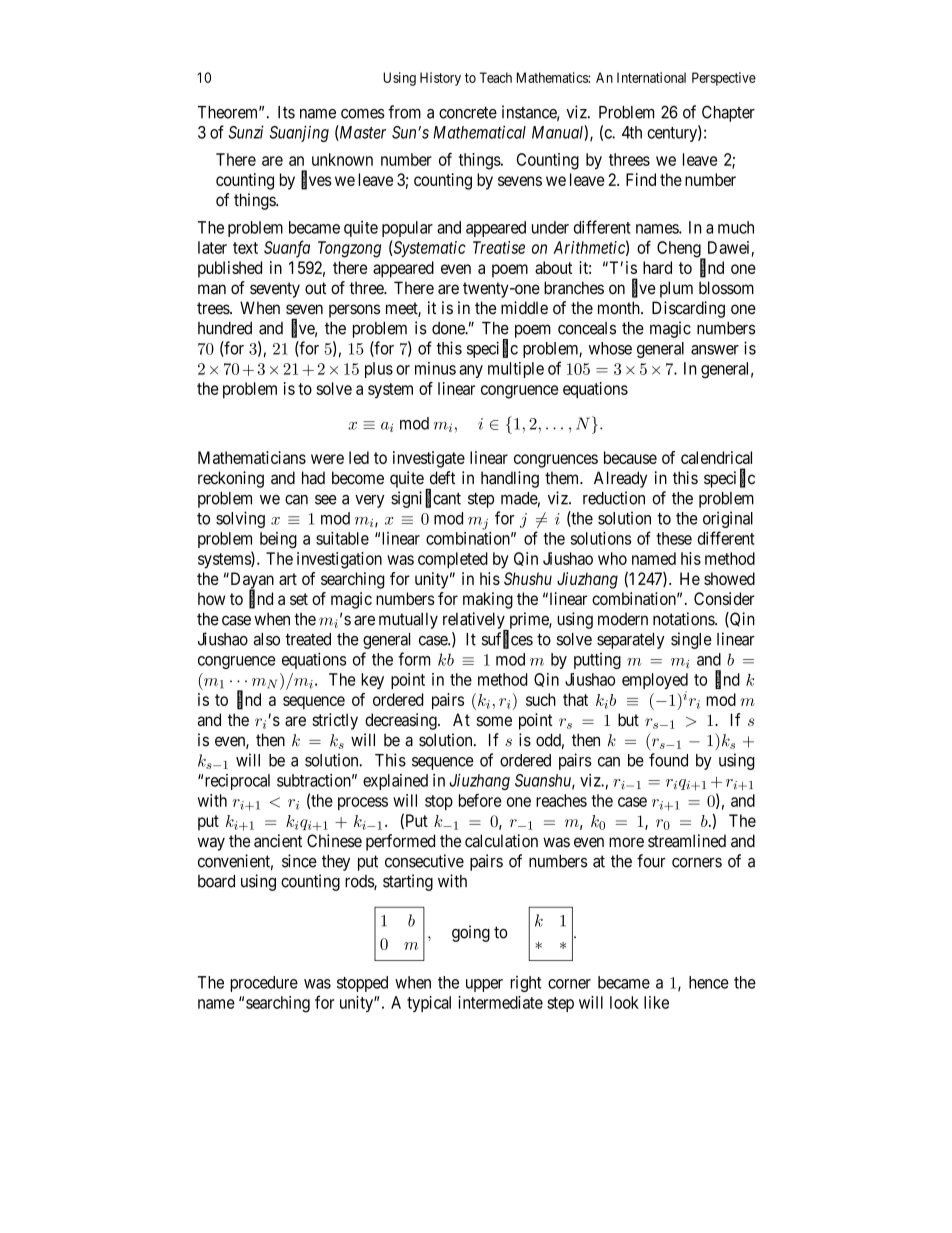 This page has height=1233, width=952. I want to click on concrete, so click(468, 112).
